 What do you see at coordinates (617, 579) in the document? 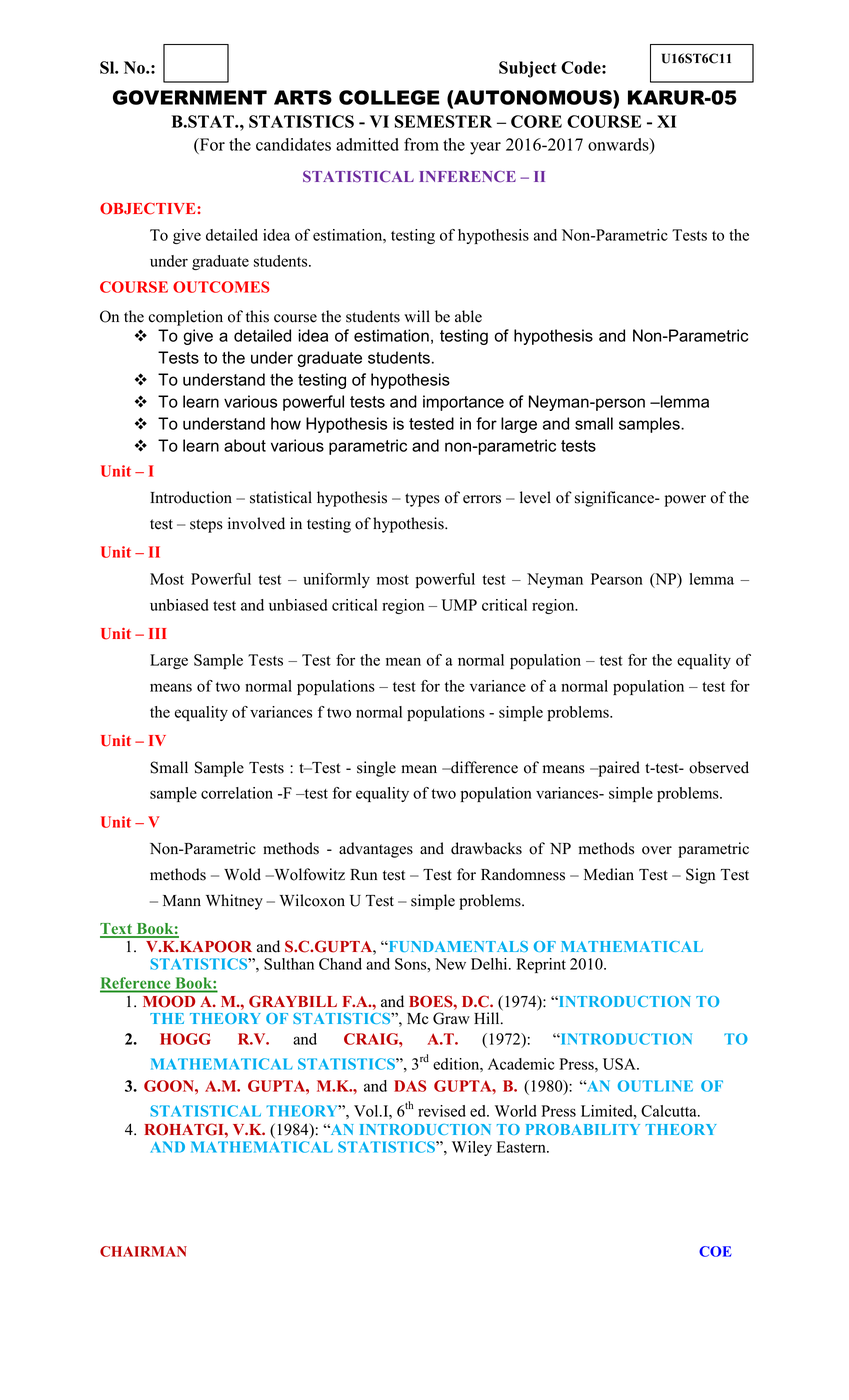
I see `Pearson` at bounding box center [617, 579].
